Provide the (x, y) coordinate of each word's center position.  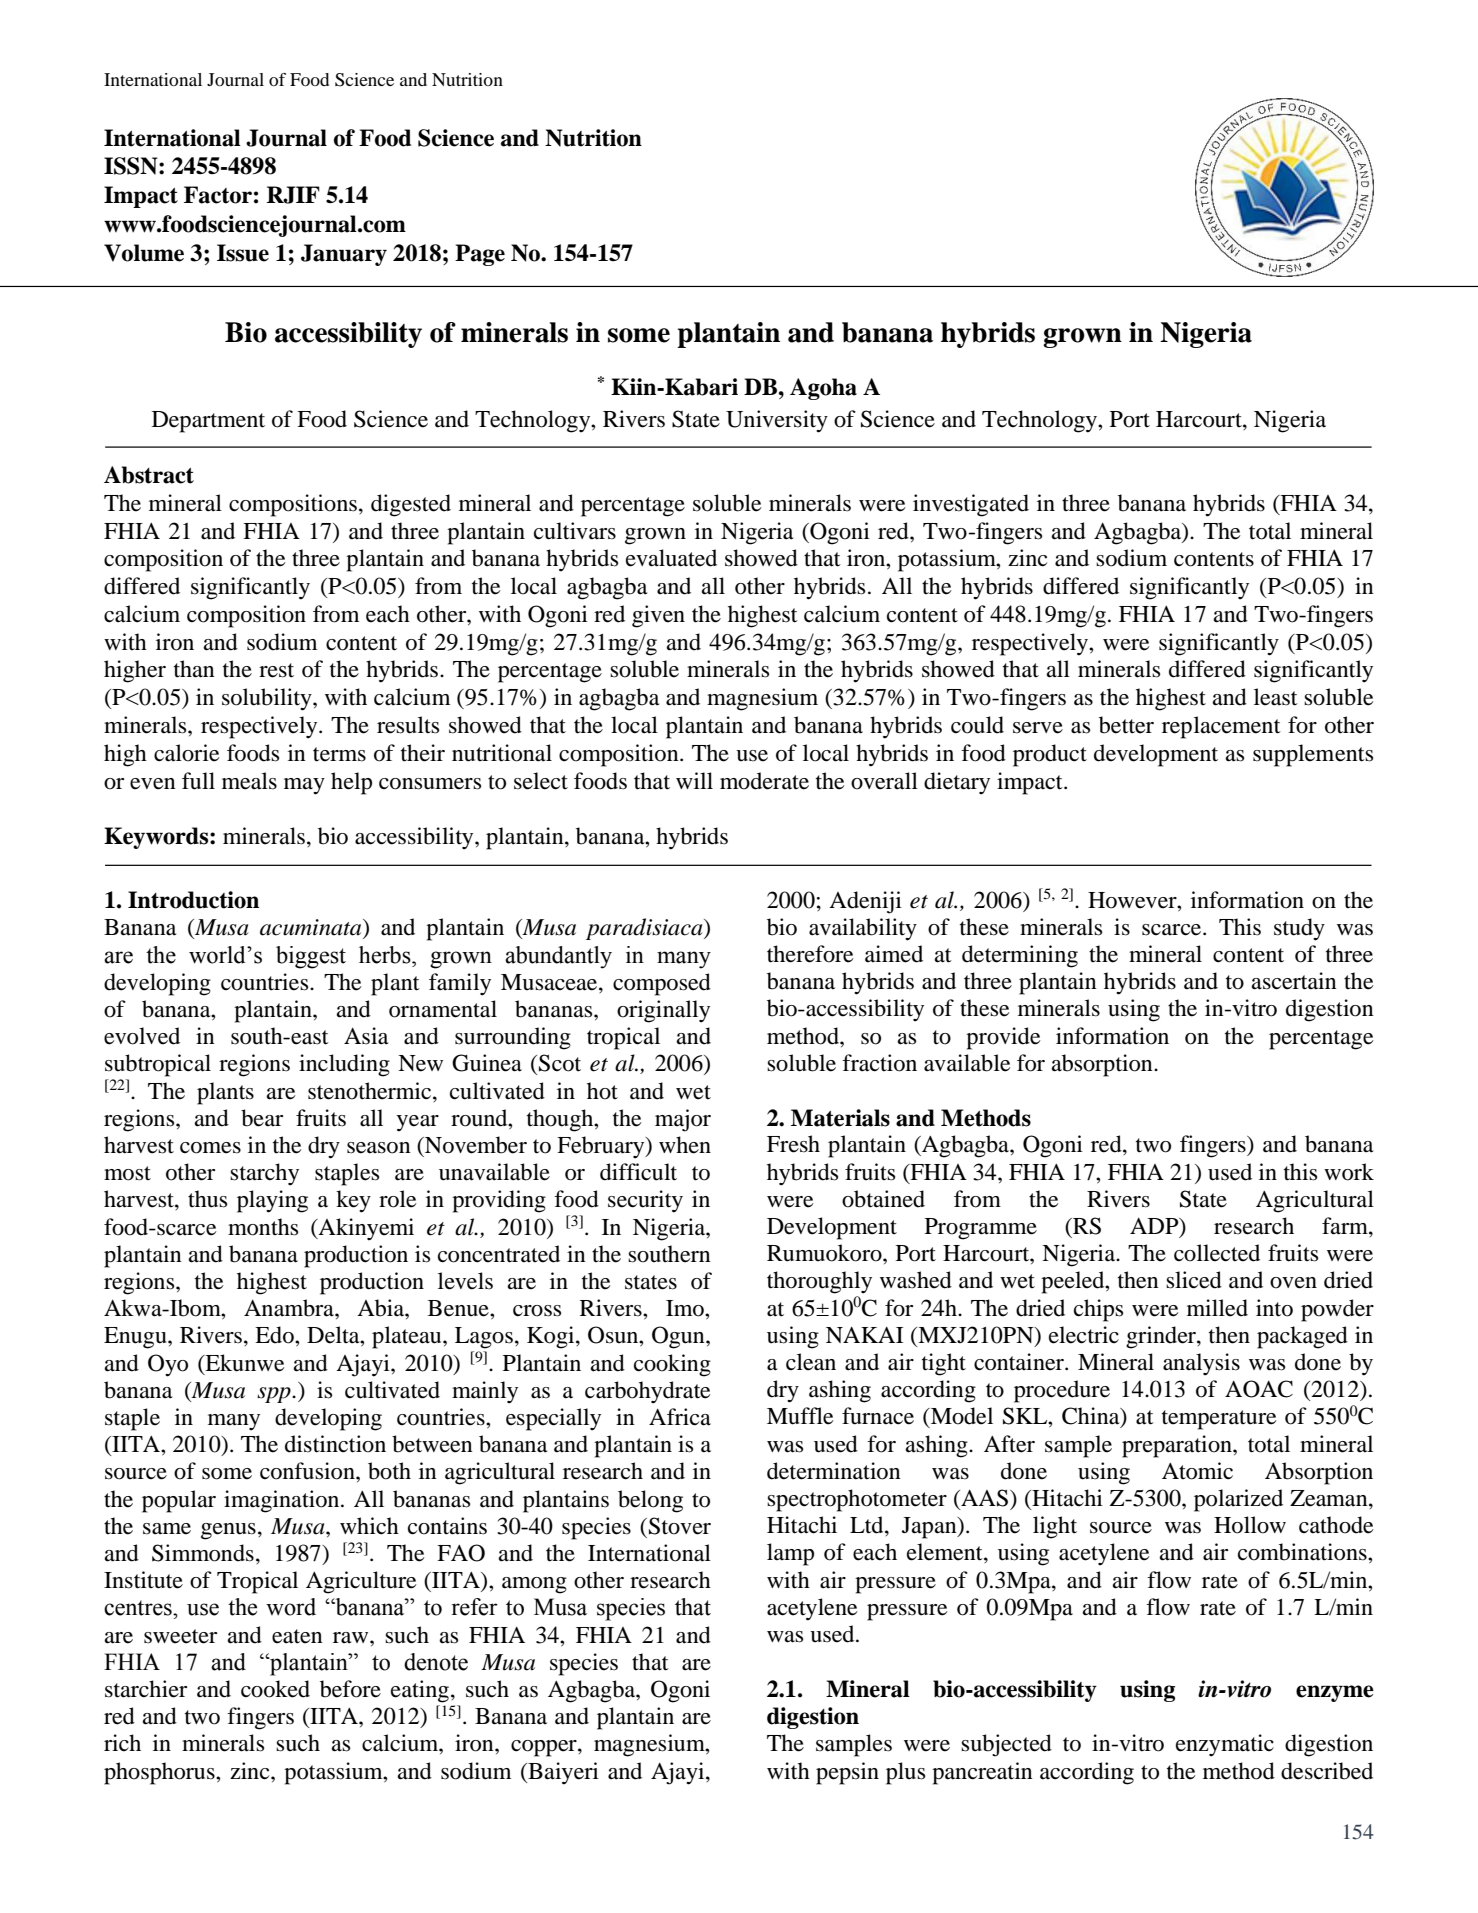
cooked (275, 1689)
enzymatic (1225, 1745)
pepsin (847, 1773)
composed (662, 984)
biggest (311, 957)
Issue (243, 253)
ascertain (1294, 981)
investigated (971, 505)
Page (480, 255)
